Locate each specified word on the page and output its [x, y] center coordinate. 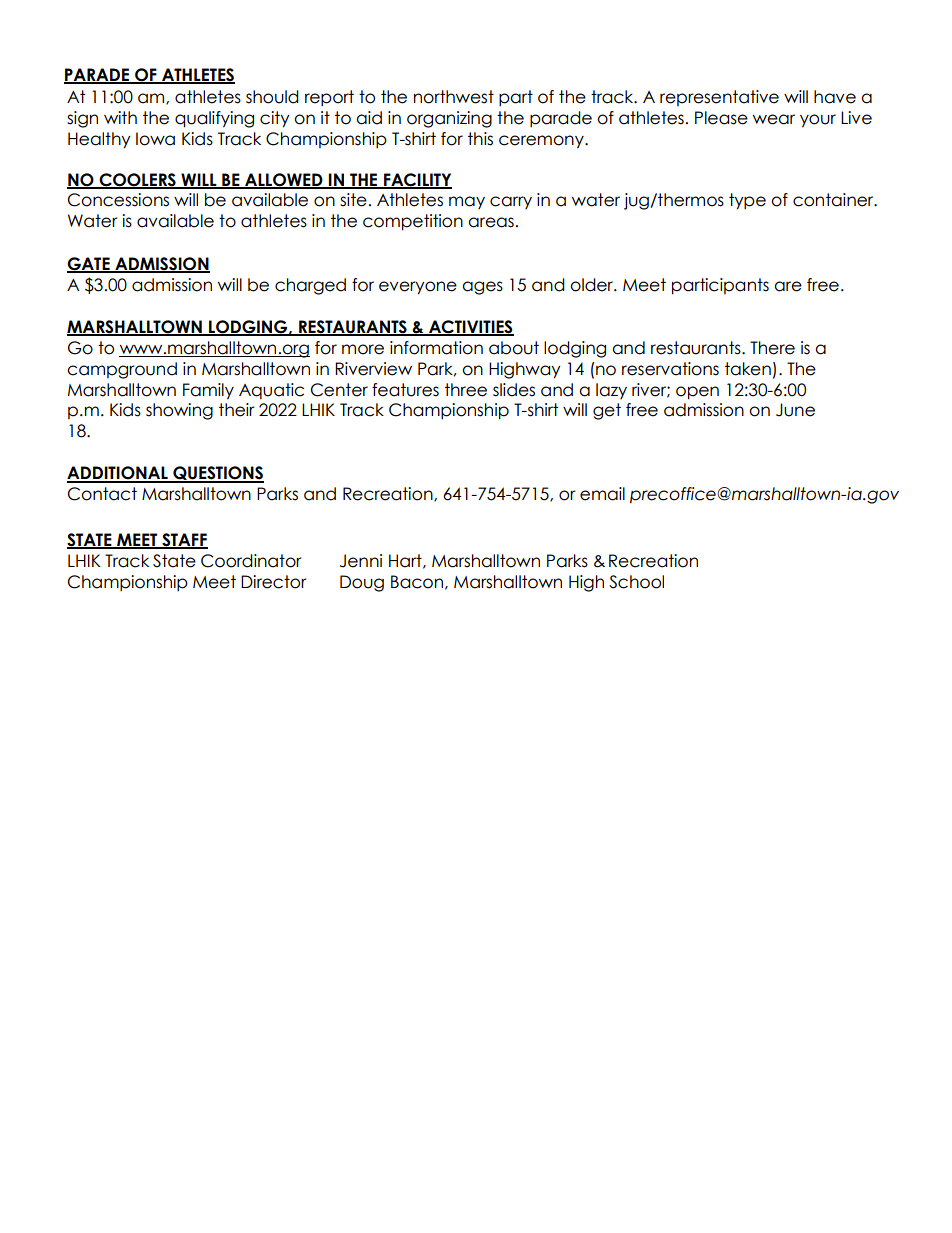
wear [774, 119]
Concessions [118, 200]
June [795, 410]
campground [122, 370]
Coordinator [251, 561]
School [636, 582]
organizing [449, 119]
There [772, 348]
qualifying [214, 119]
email [602, 494]
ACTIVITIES [470, 328]
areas [491, 222]
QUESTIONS [217, 474]
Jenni [361, 561]
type [747, 201]
